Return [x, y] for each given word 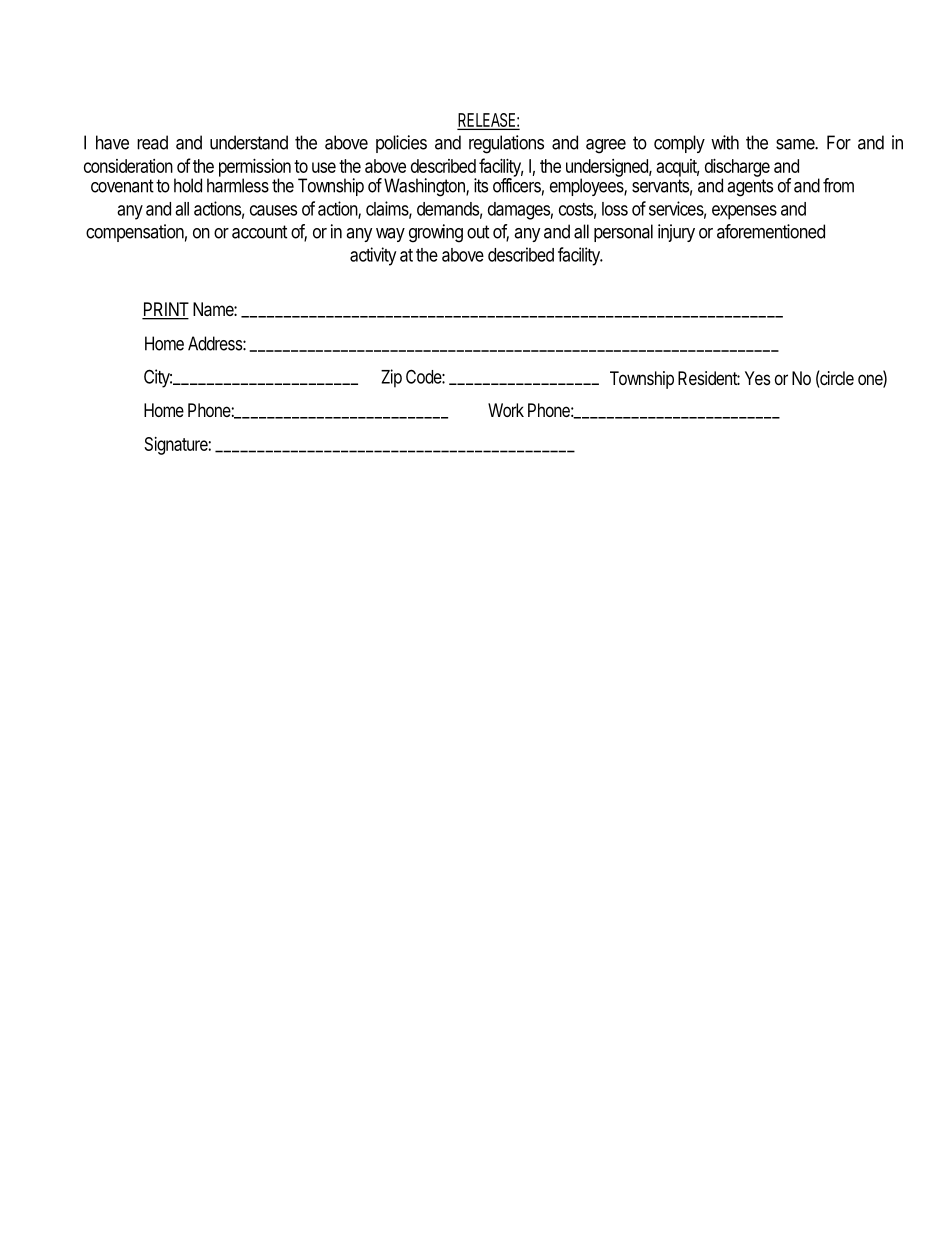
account [259, 232]
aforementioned [771, 231]
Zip [391, 378]
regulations [506, 144]
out [478, 232]
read [152, 142]
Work [506, 410]
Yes [757, 378]
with [725, 142]
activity [373, 256]
